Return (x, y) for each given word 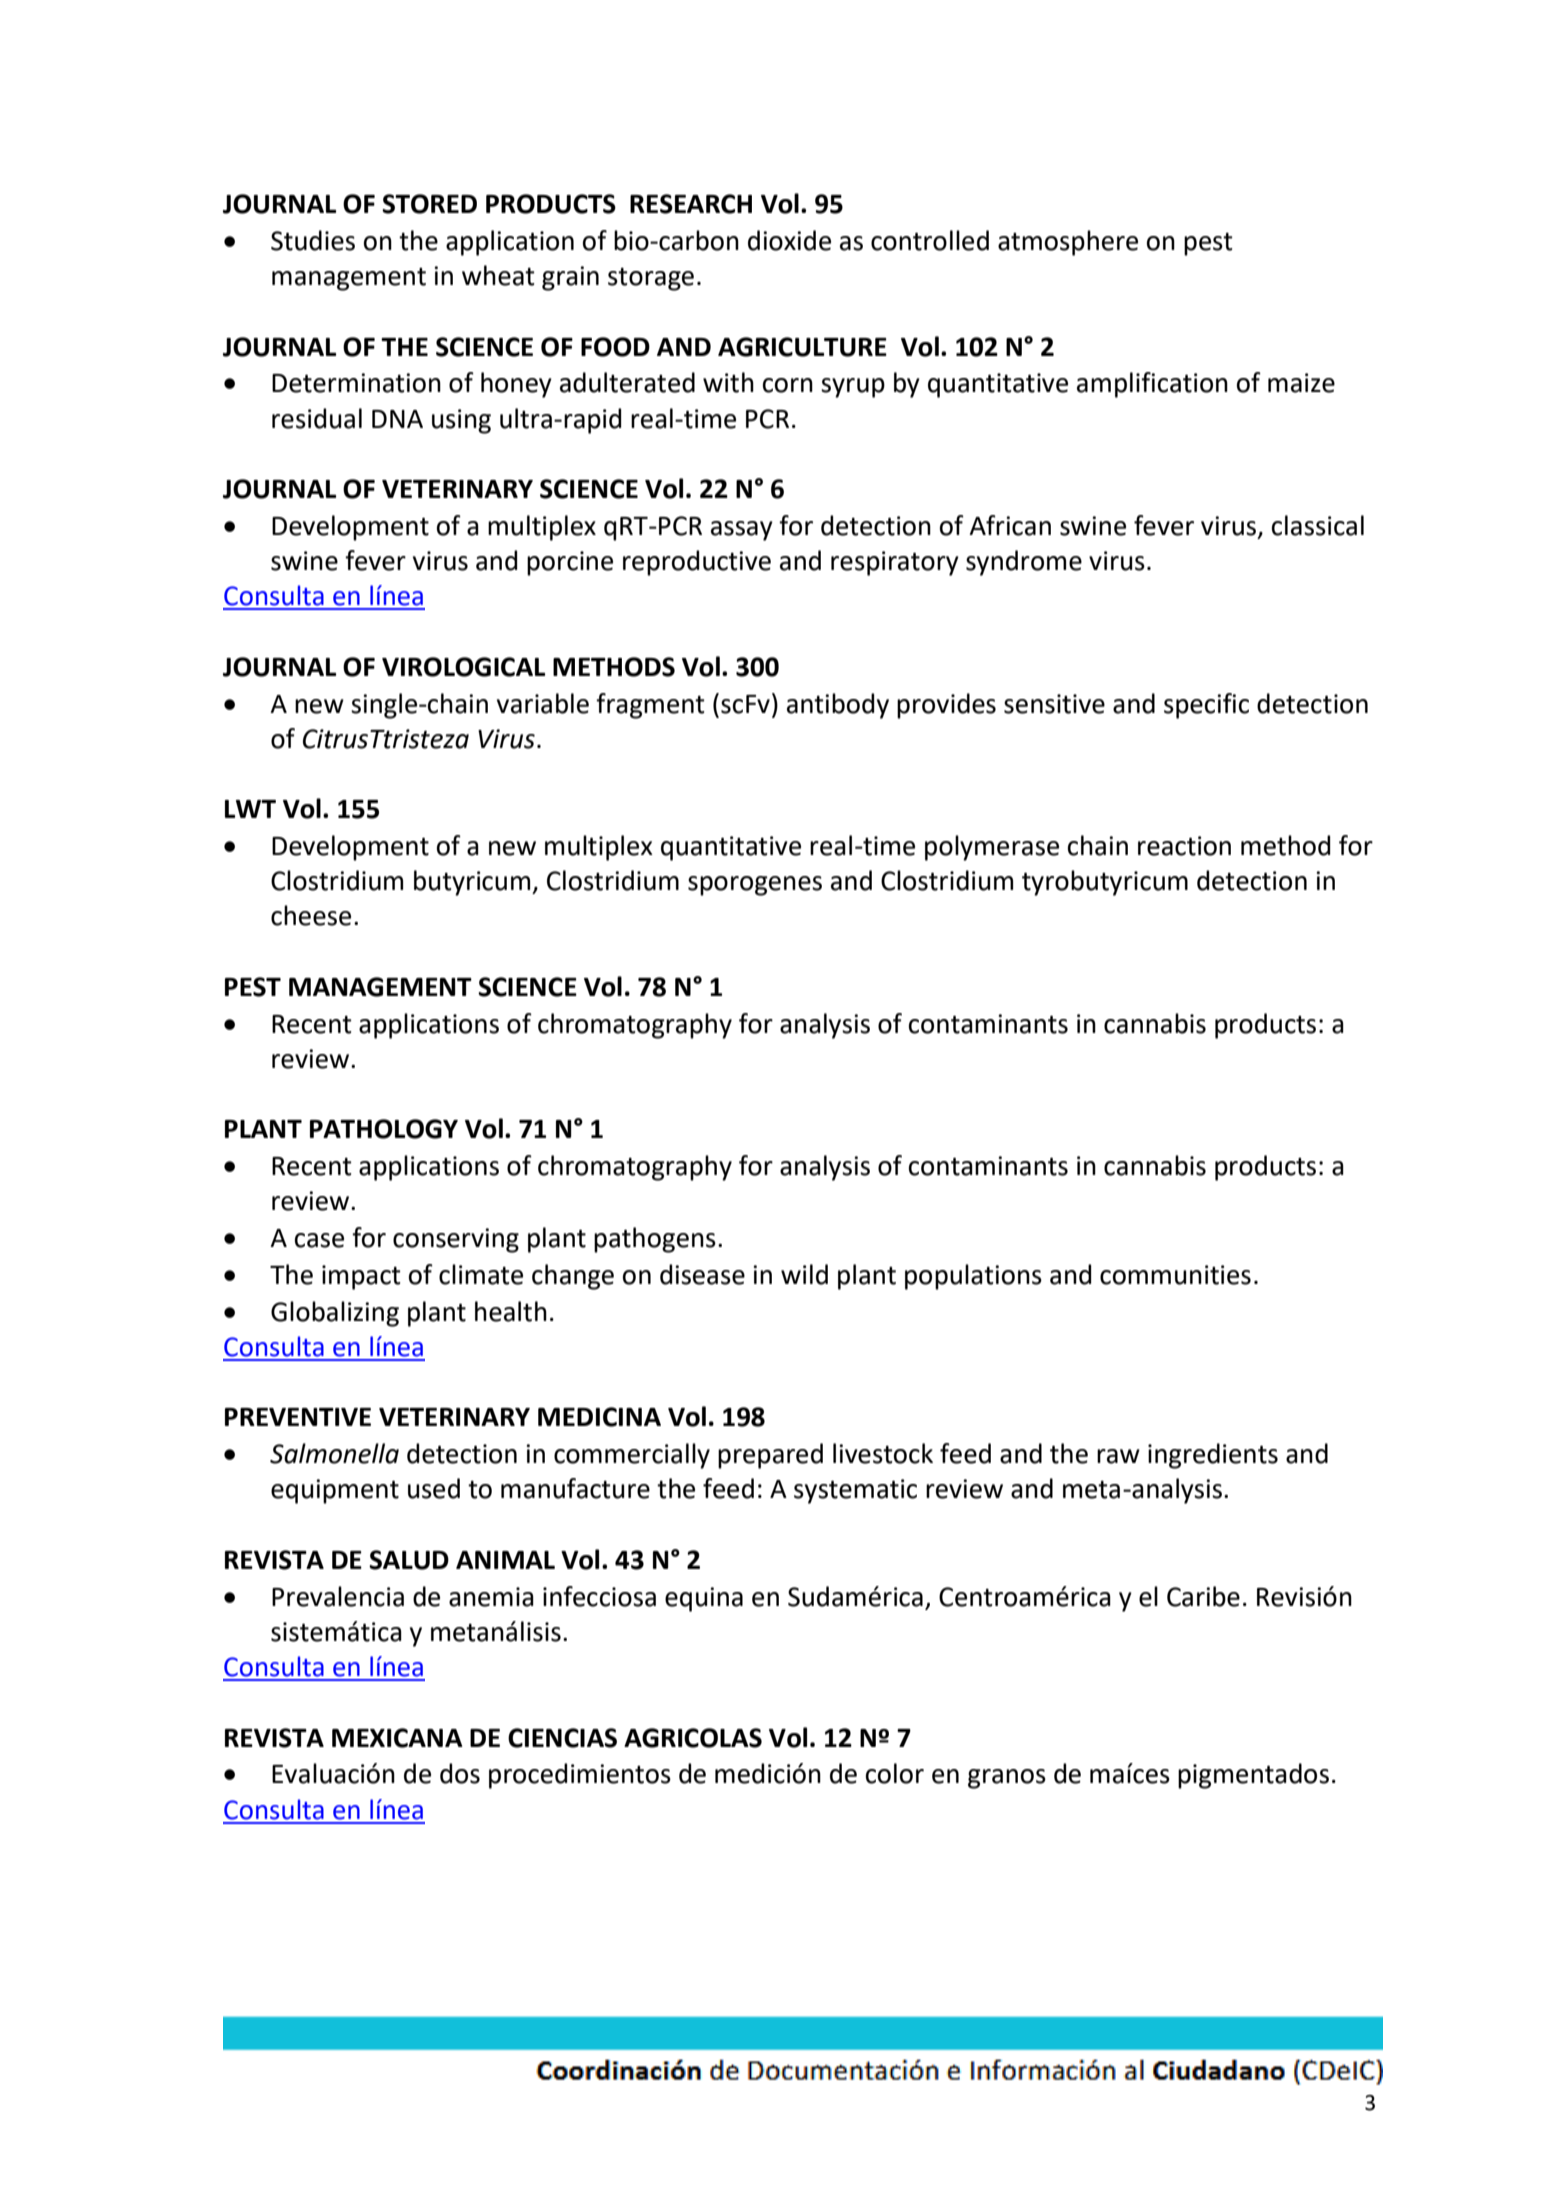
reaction (1184, 846)
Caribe (1203, 1596)
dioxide (789, 240)
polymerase (992, 848)
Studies (313, 240)
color (895, 1773)
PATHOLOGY (384, 1129)
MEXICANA (397, 1738)
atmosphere (1068, 243)
